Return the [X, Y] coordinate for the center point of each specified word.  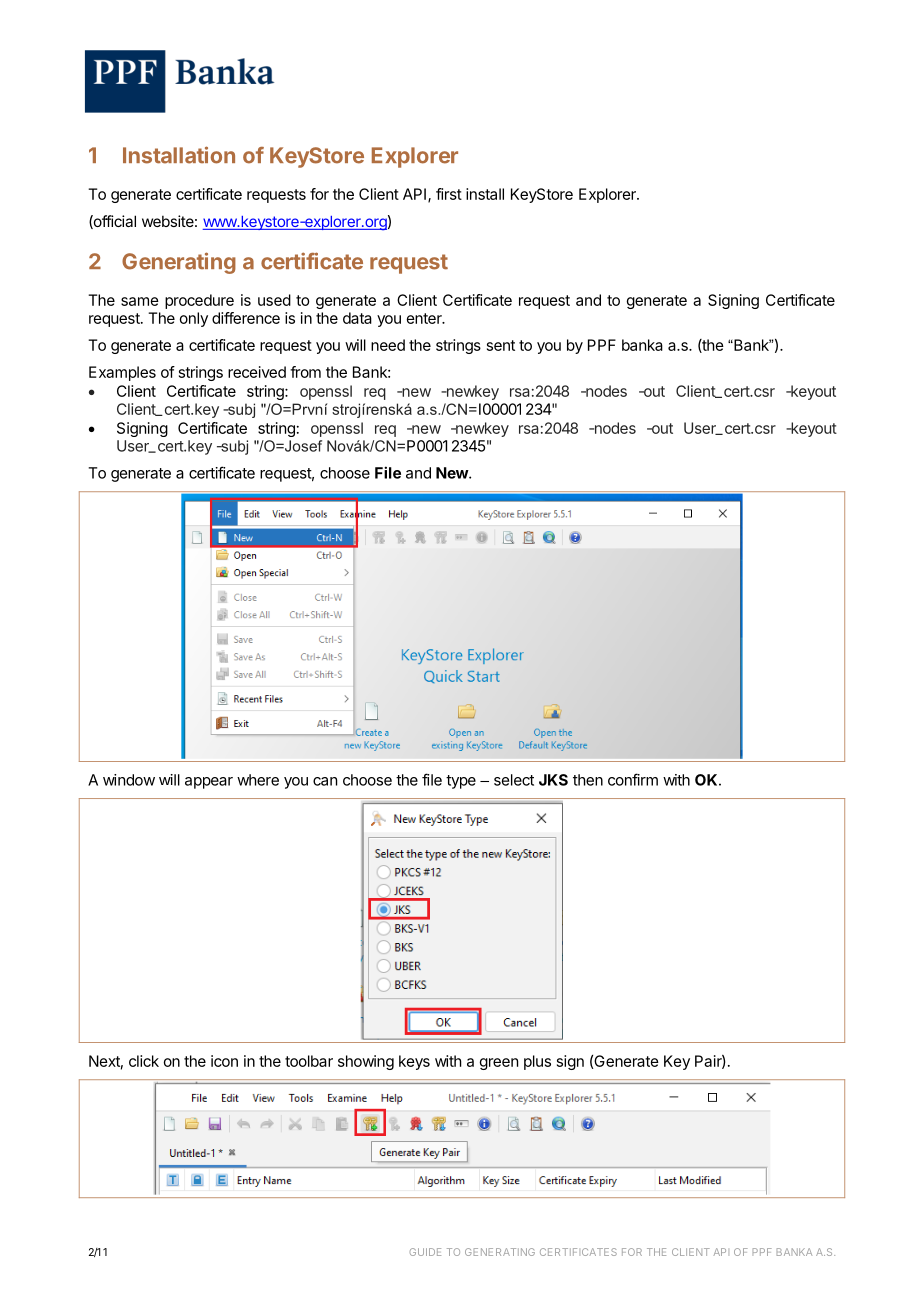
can [325, 781]
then [588, 780]
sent [501, 345]
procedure [199, 301]
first [449, 194]
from [305, 372]
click [144, 1061]
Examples [122, 373]
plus [537, 1062]
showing [366, 1062]
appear [209, 783]
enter [425, 318]
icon [224, 1061]
